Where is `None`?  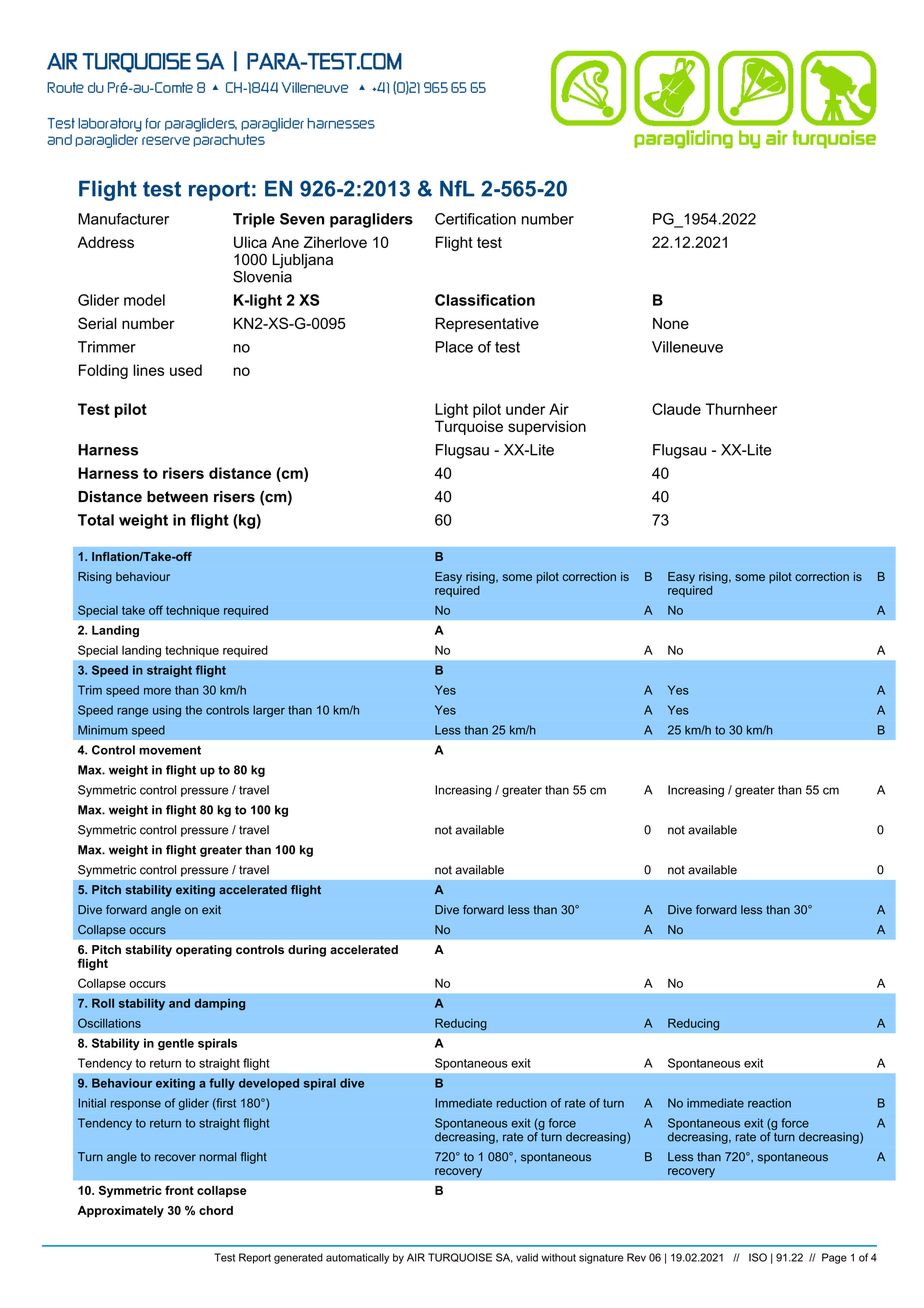 None is located at coordinates (671, 323).
